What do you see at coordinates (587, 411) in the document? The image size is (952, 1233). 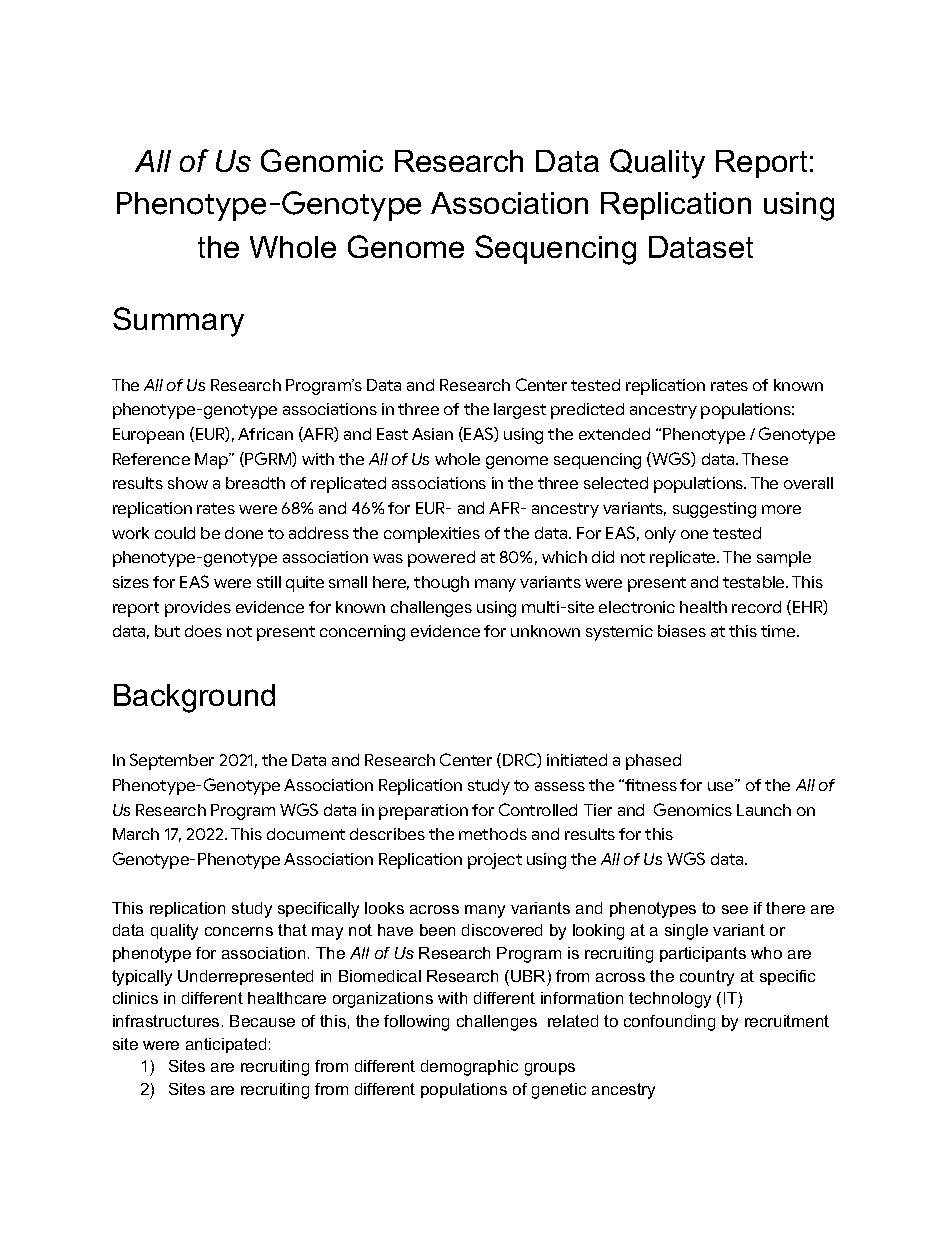 I see `predicted` at bounding box center [587, 411].
